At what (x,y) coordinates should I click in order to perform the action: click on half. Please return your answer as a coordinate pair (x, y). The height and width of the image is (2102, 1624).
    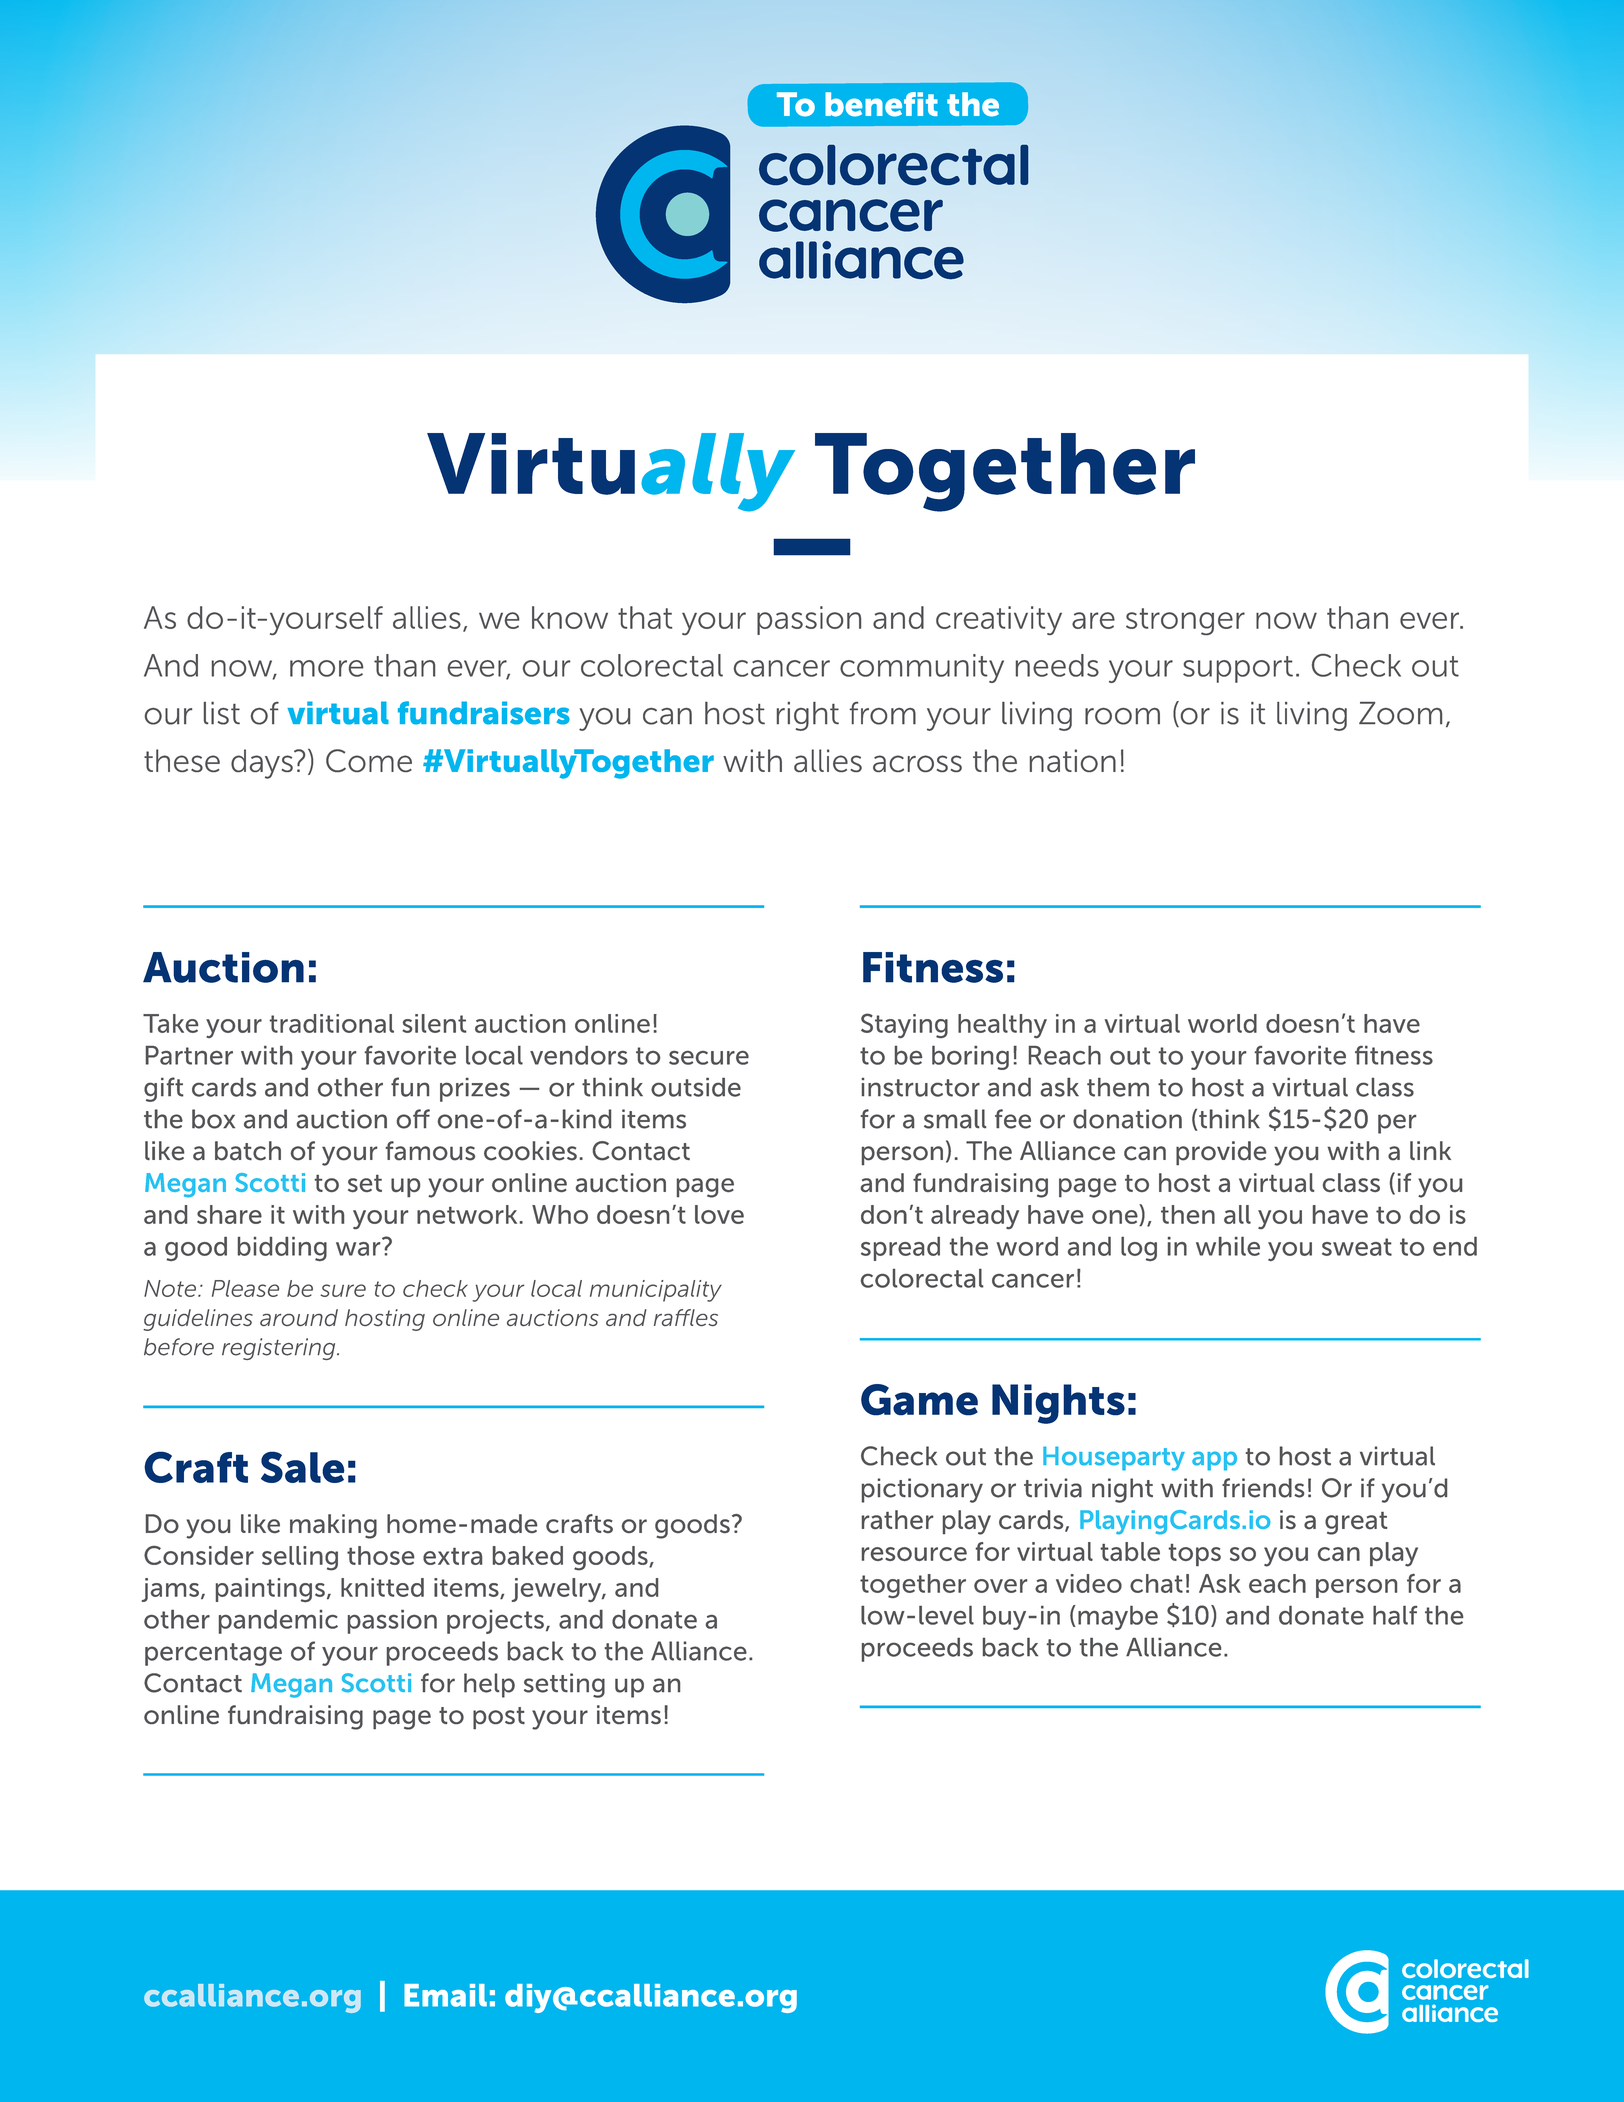
    Looking at the image, I should click on (1395, 1615).
